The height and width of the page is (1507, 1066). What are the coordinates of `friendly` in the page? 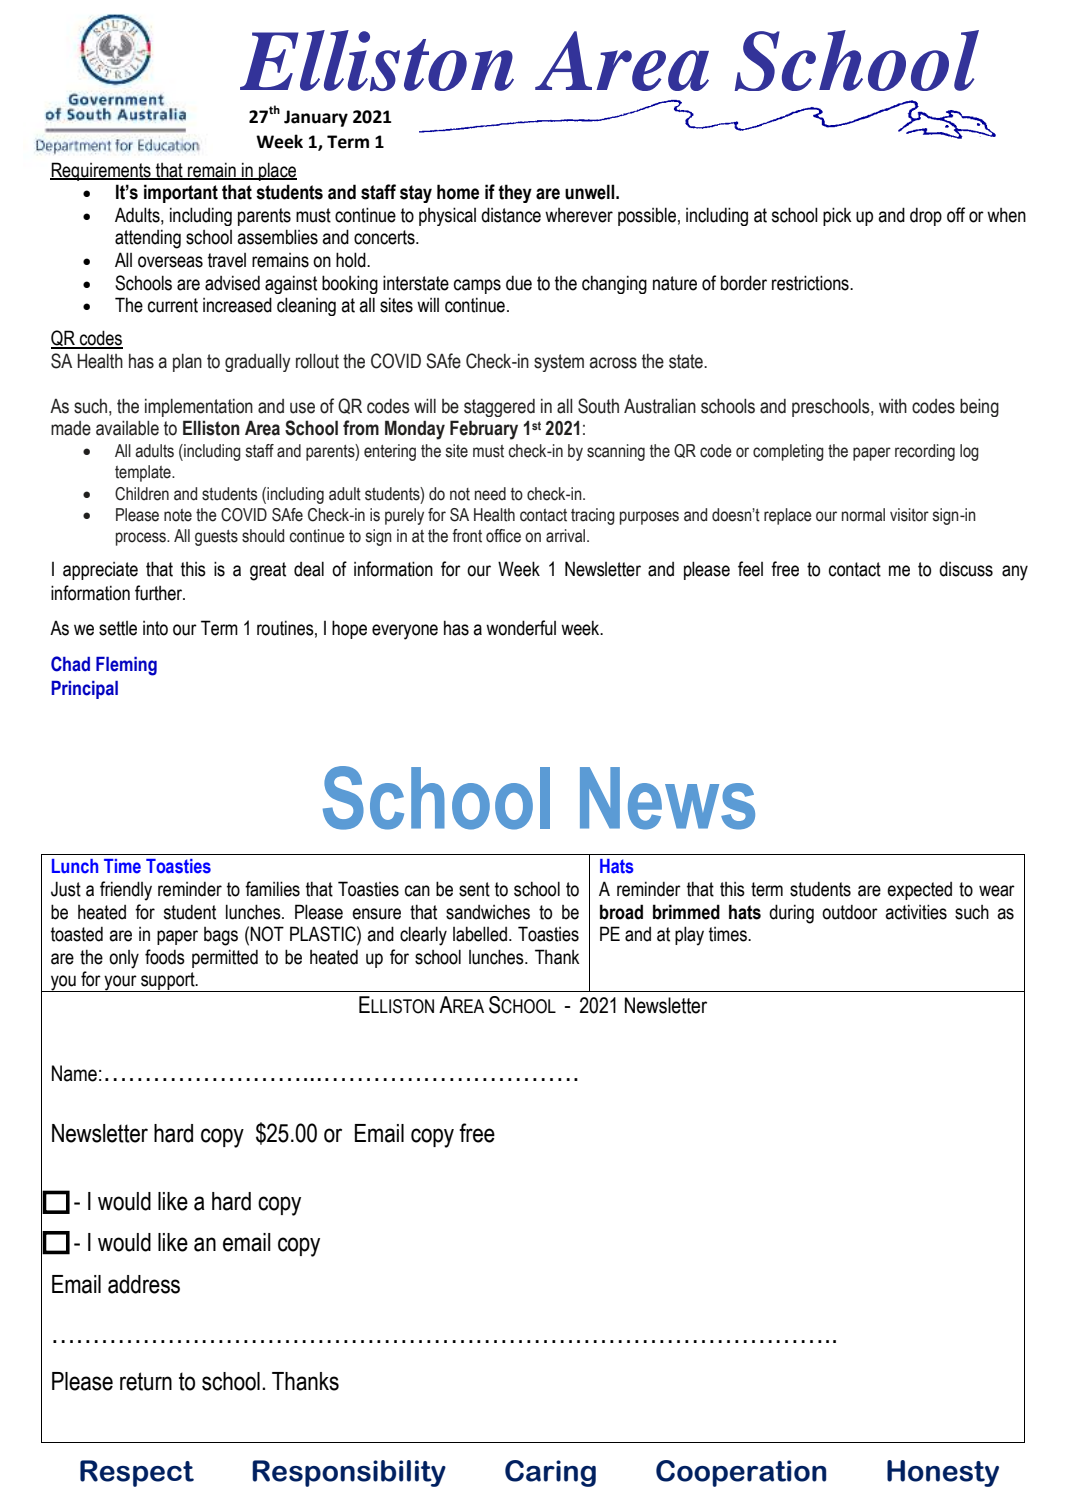 It's located at (126, 891).
